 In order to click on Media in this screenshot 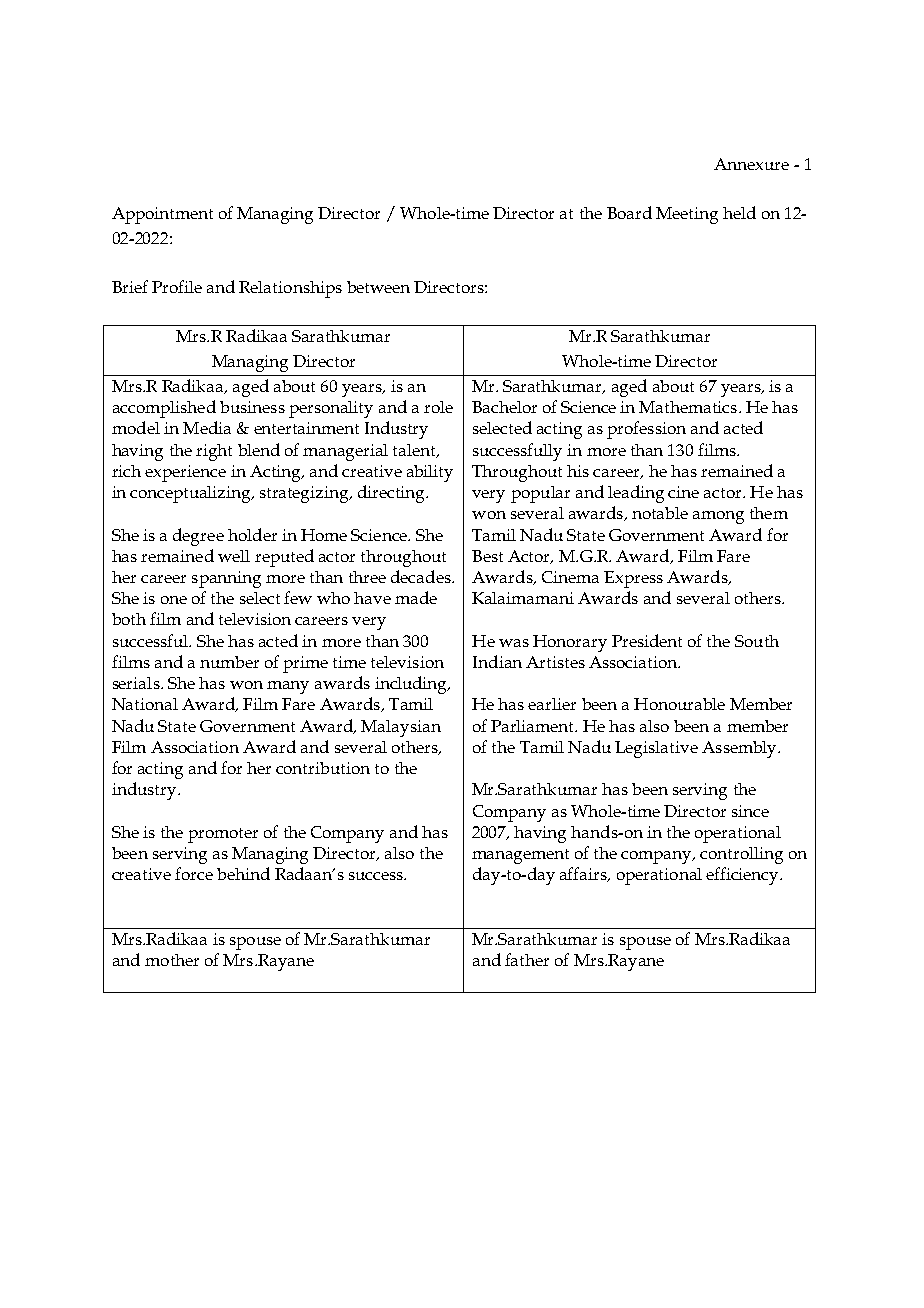, I will do `click(207, 427)`.
